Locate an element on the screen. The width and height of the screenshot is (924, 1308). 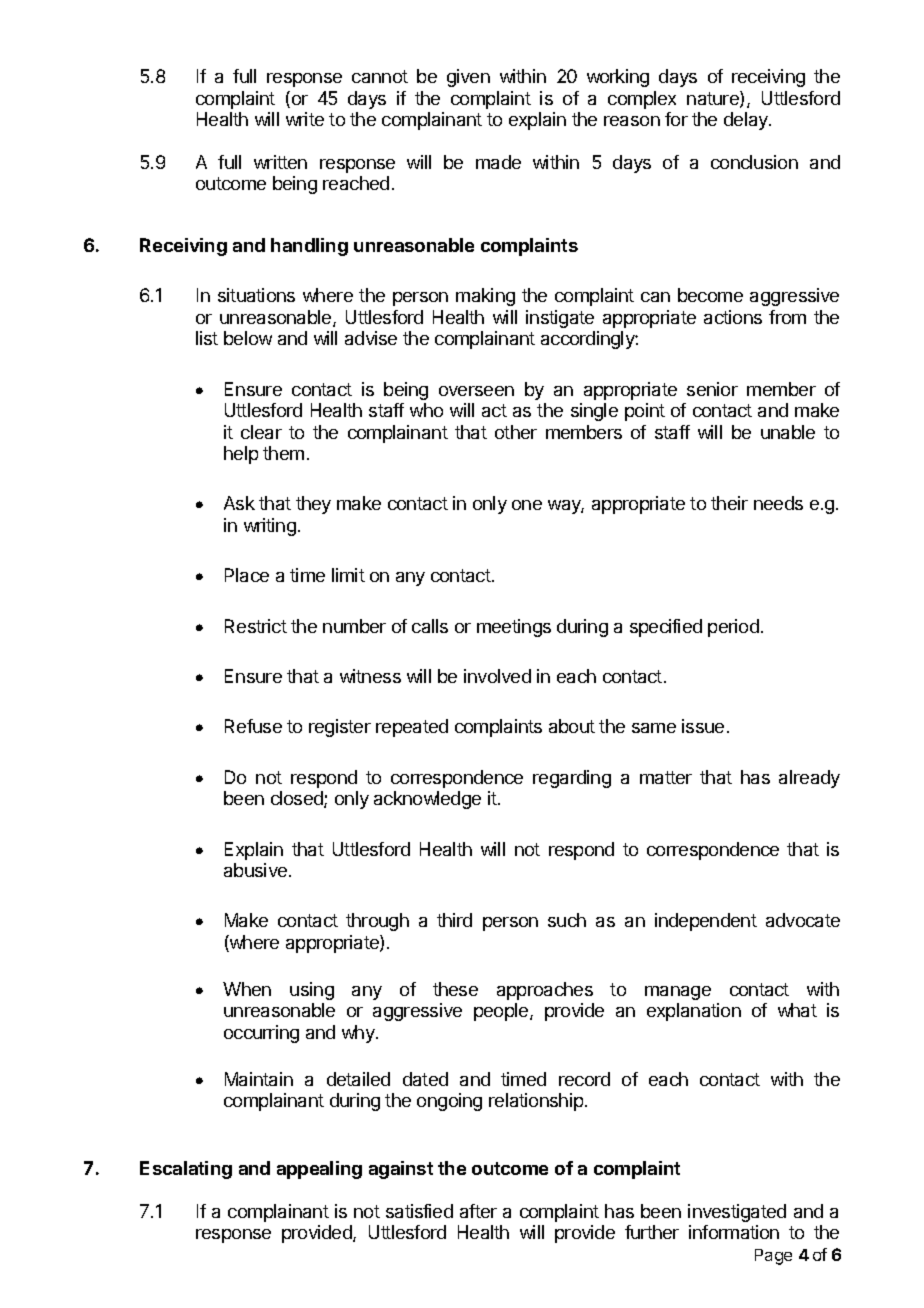
When is located at coordinates (247, 989).
